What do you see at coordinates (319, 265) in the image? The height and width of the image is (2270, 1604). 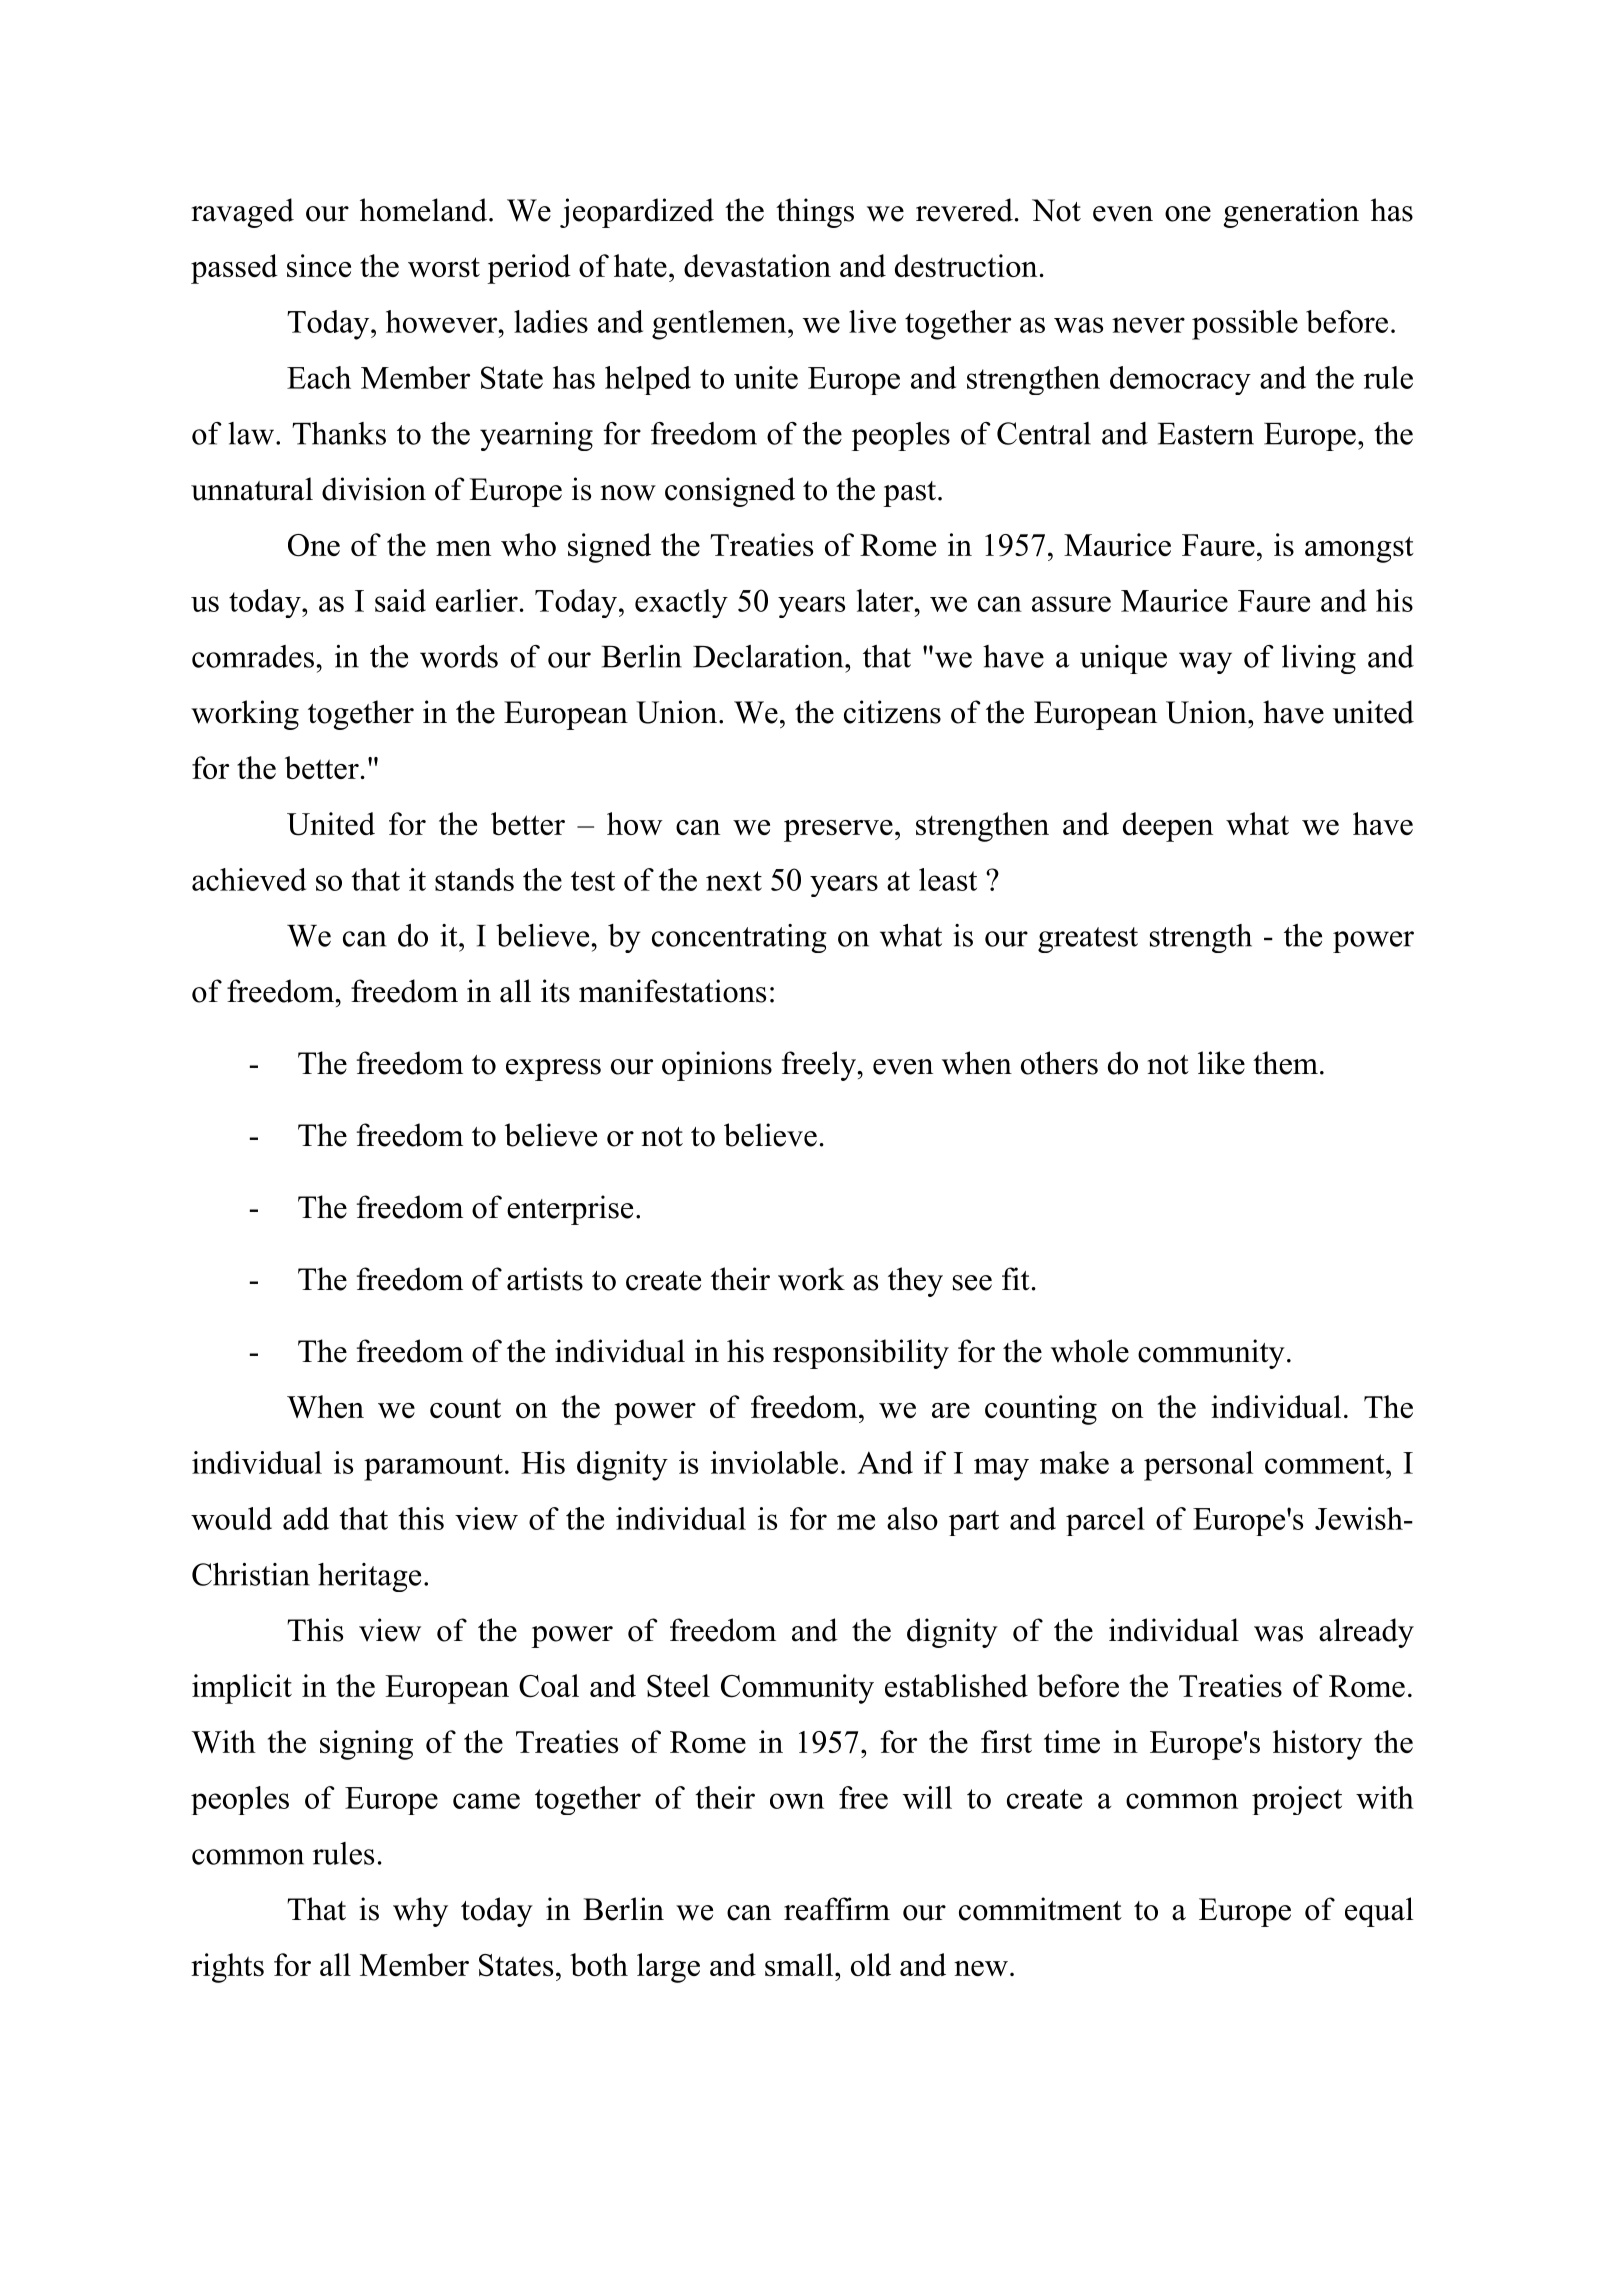 I see `since` at bounding box center [319, 265].
